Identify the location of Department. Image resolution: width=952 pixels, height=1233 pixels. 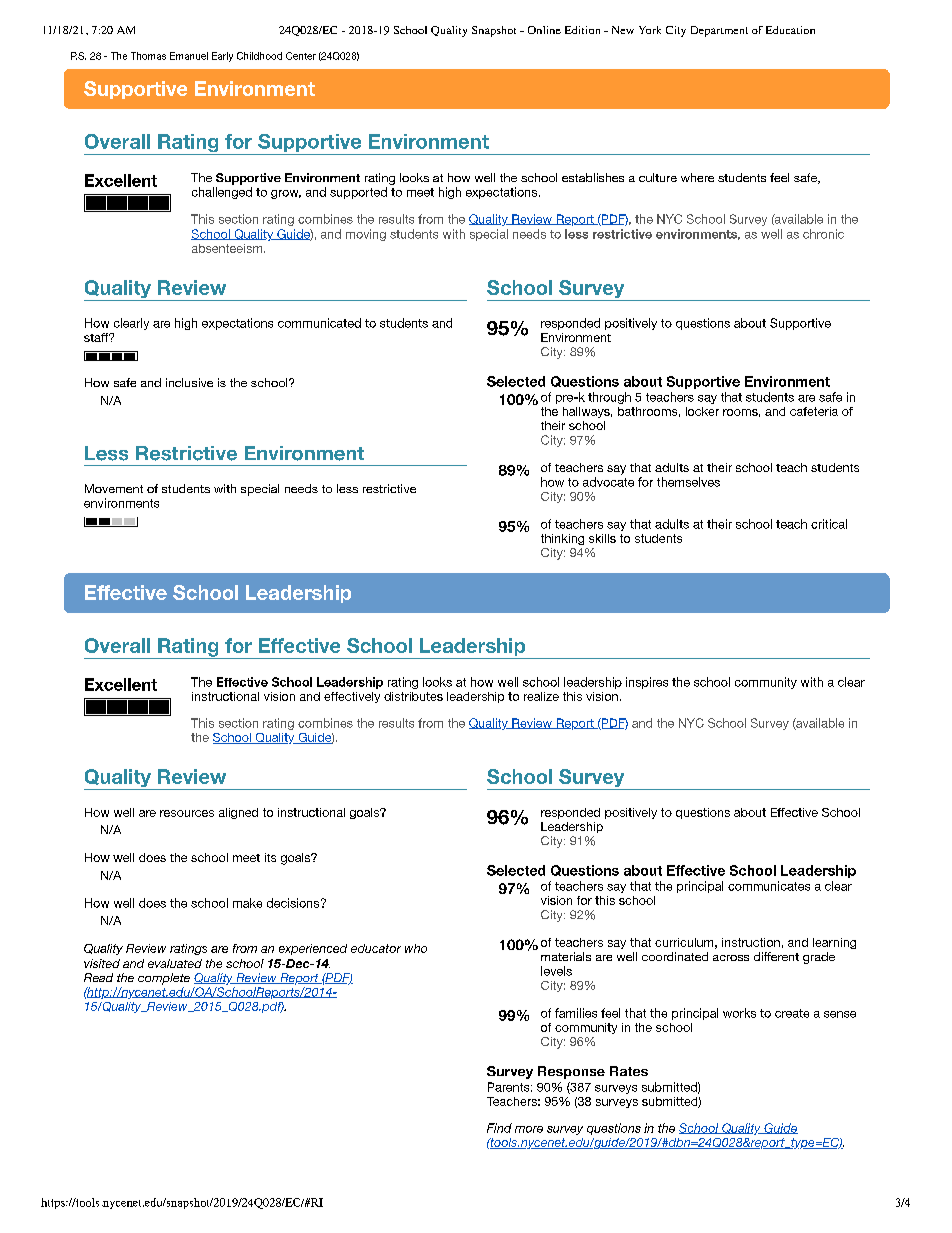
(719, 31).
